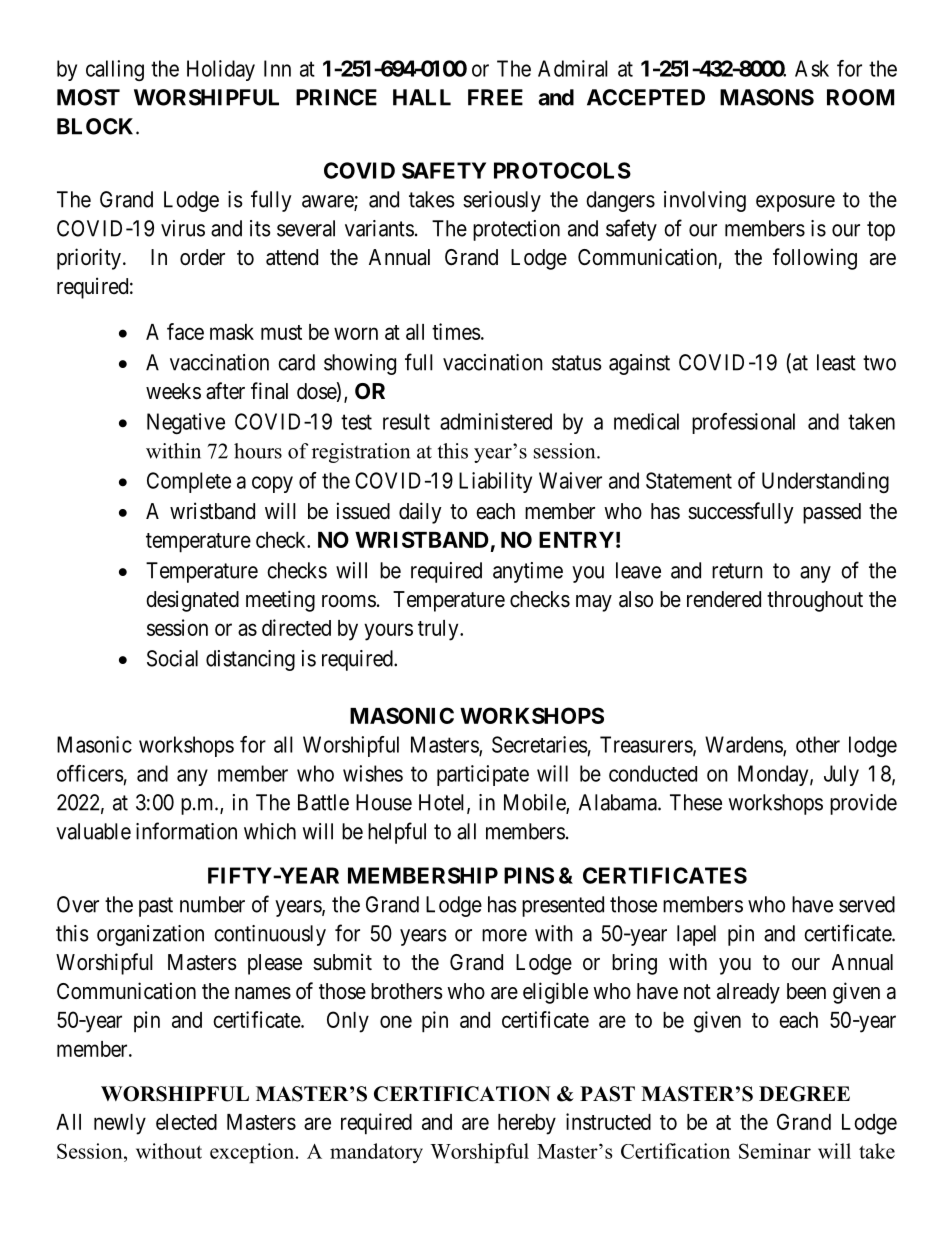 This screenshot has height=1233, width=952. I want to click on organization, so click(150, 935).
